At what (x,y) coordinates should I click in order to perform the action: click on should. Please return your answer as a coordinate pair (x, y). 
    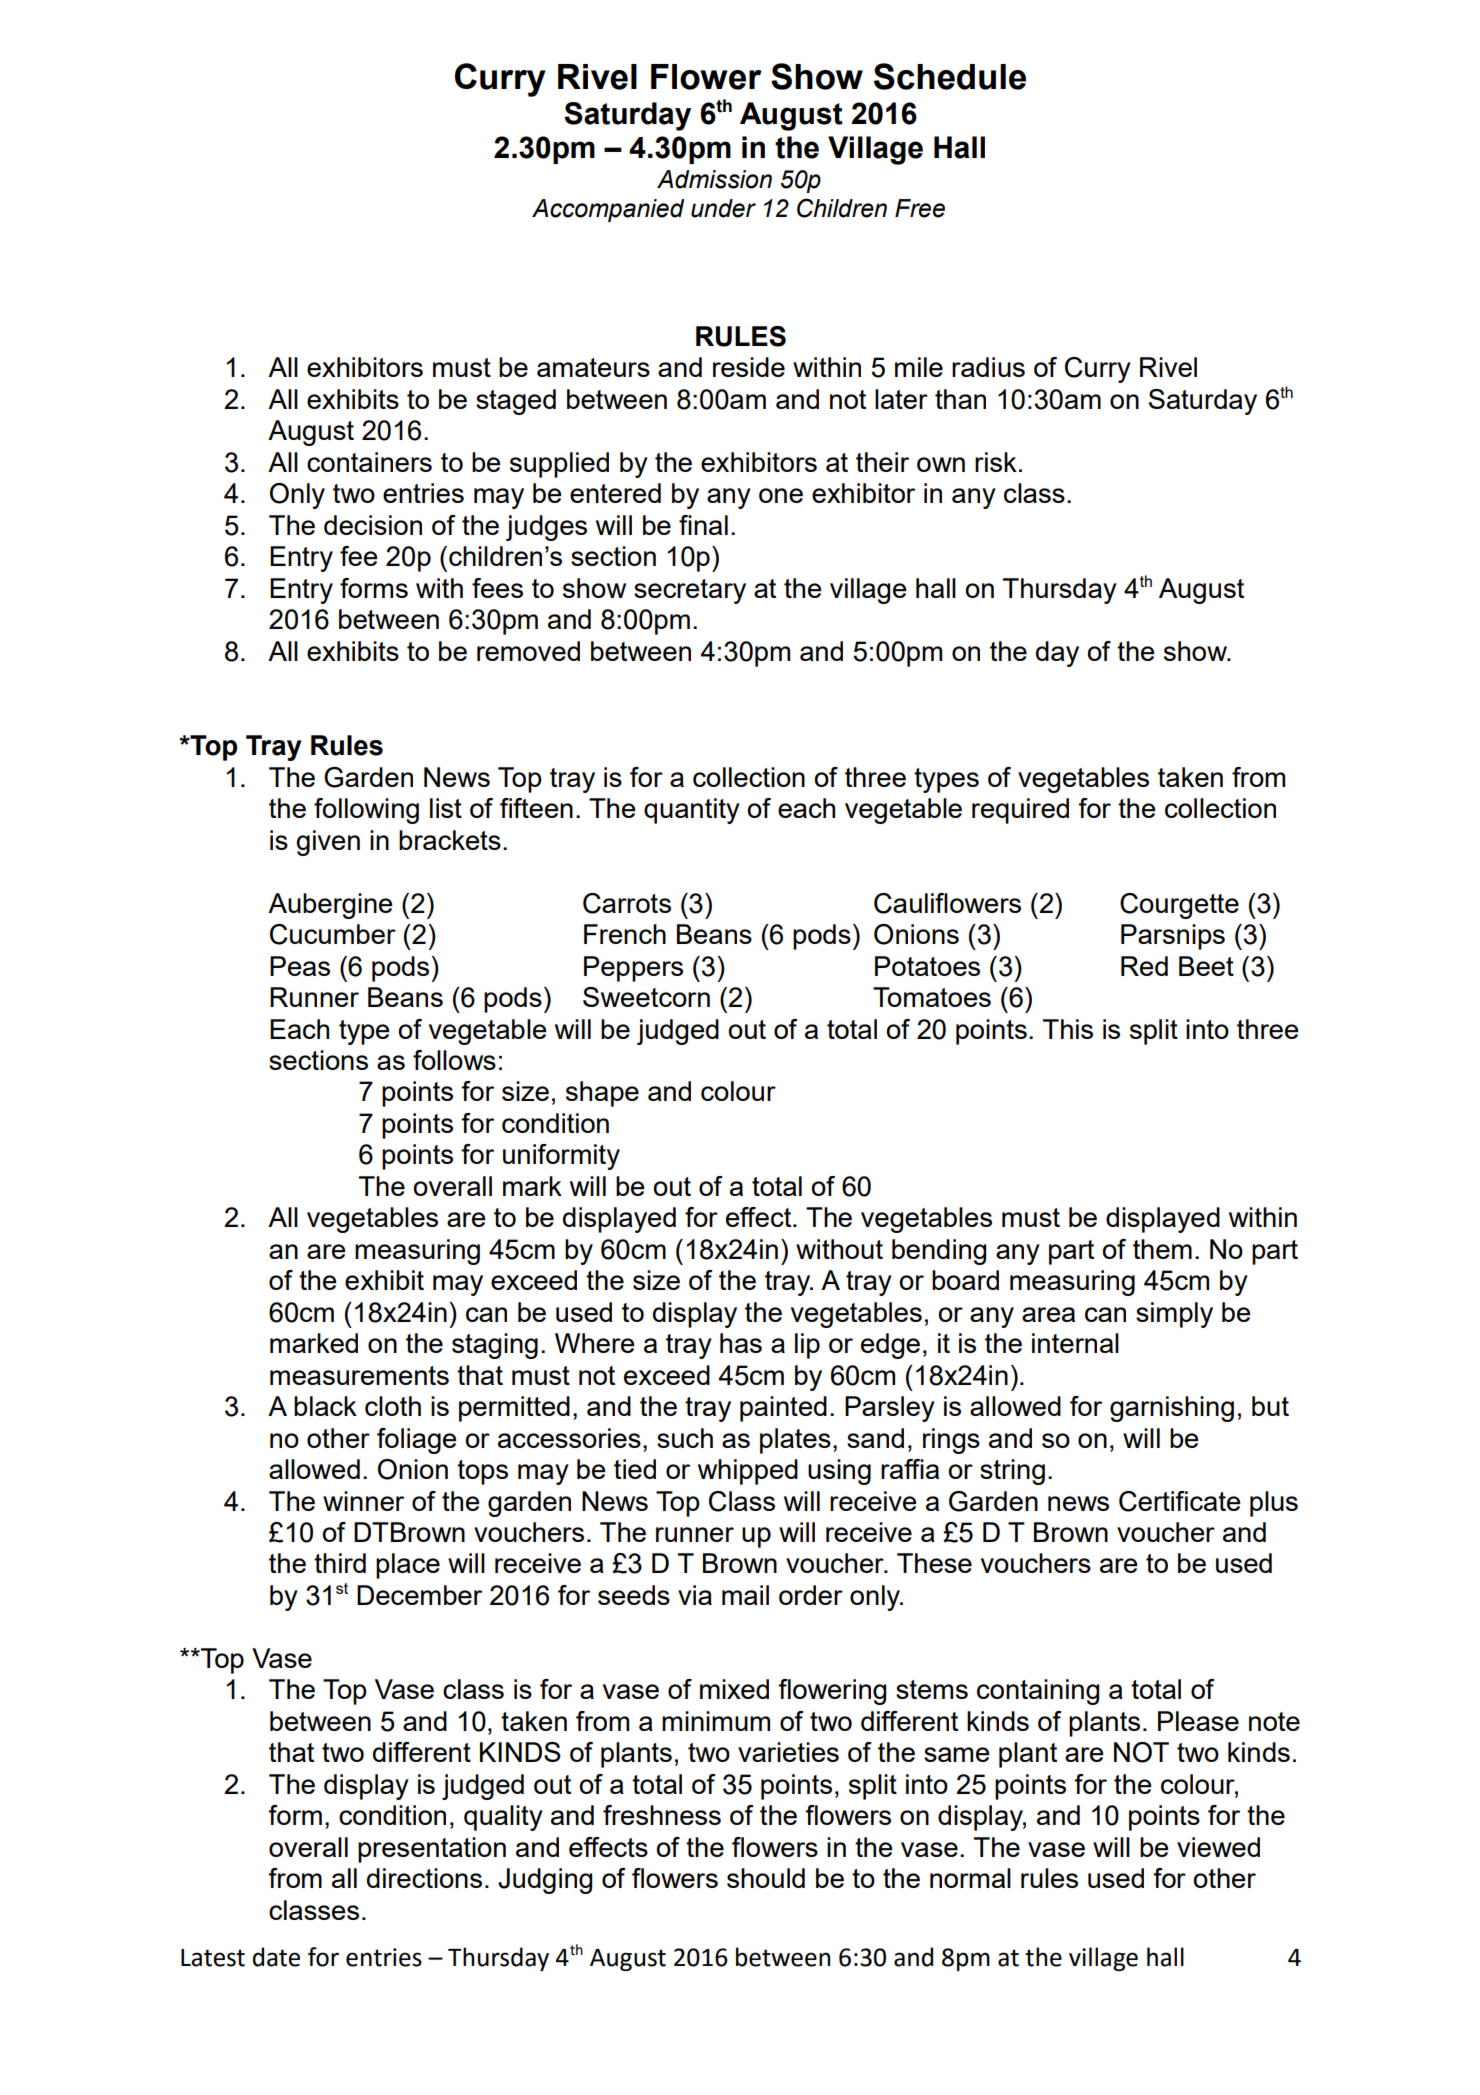
    Looking at the image, I should click on (766, 1878).
